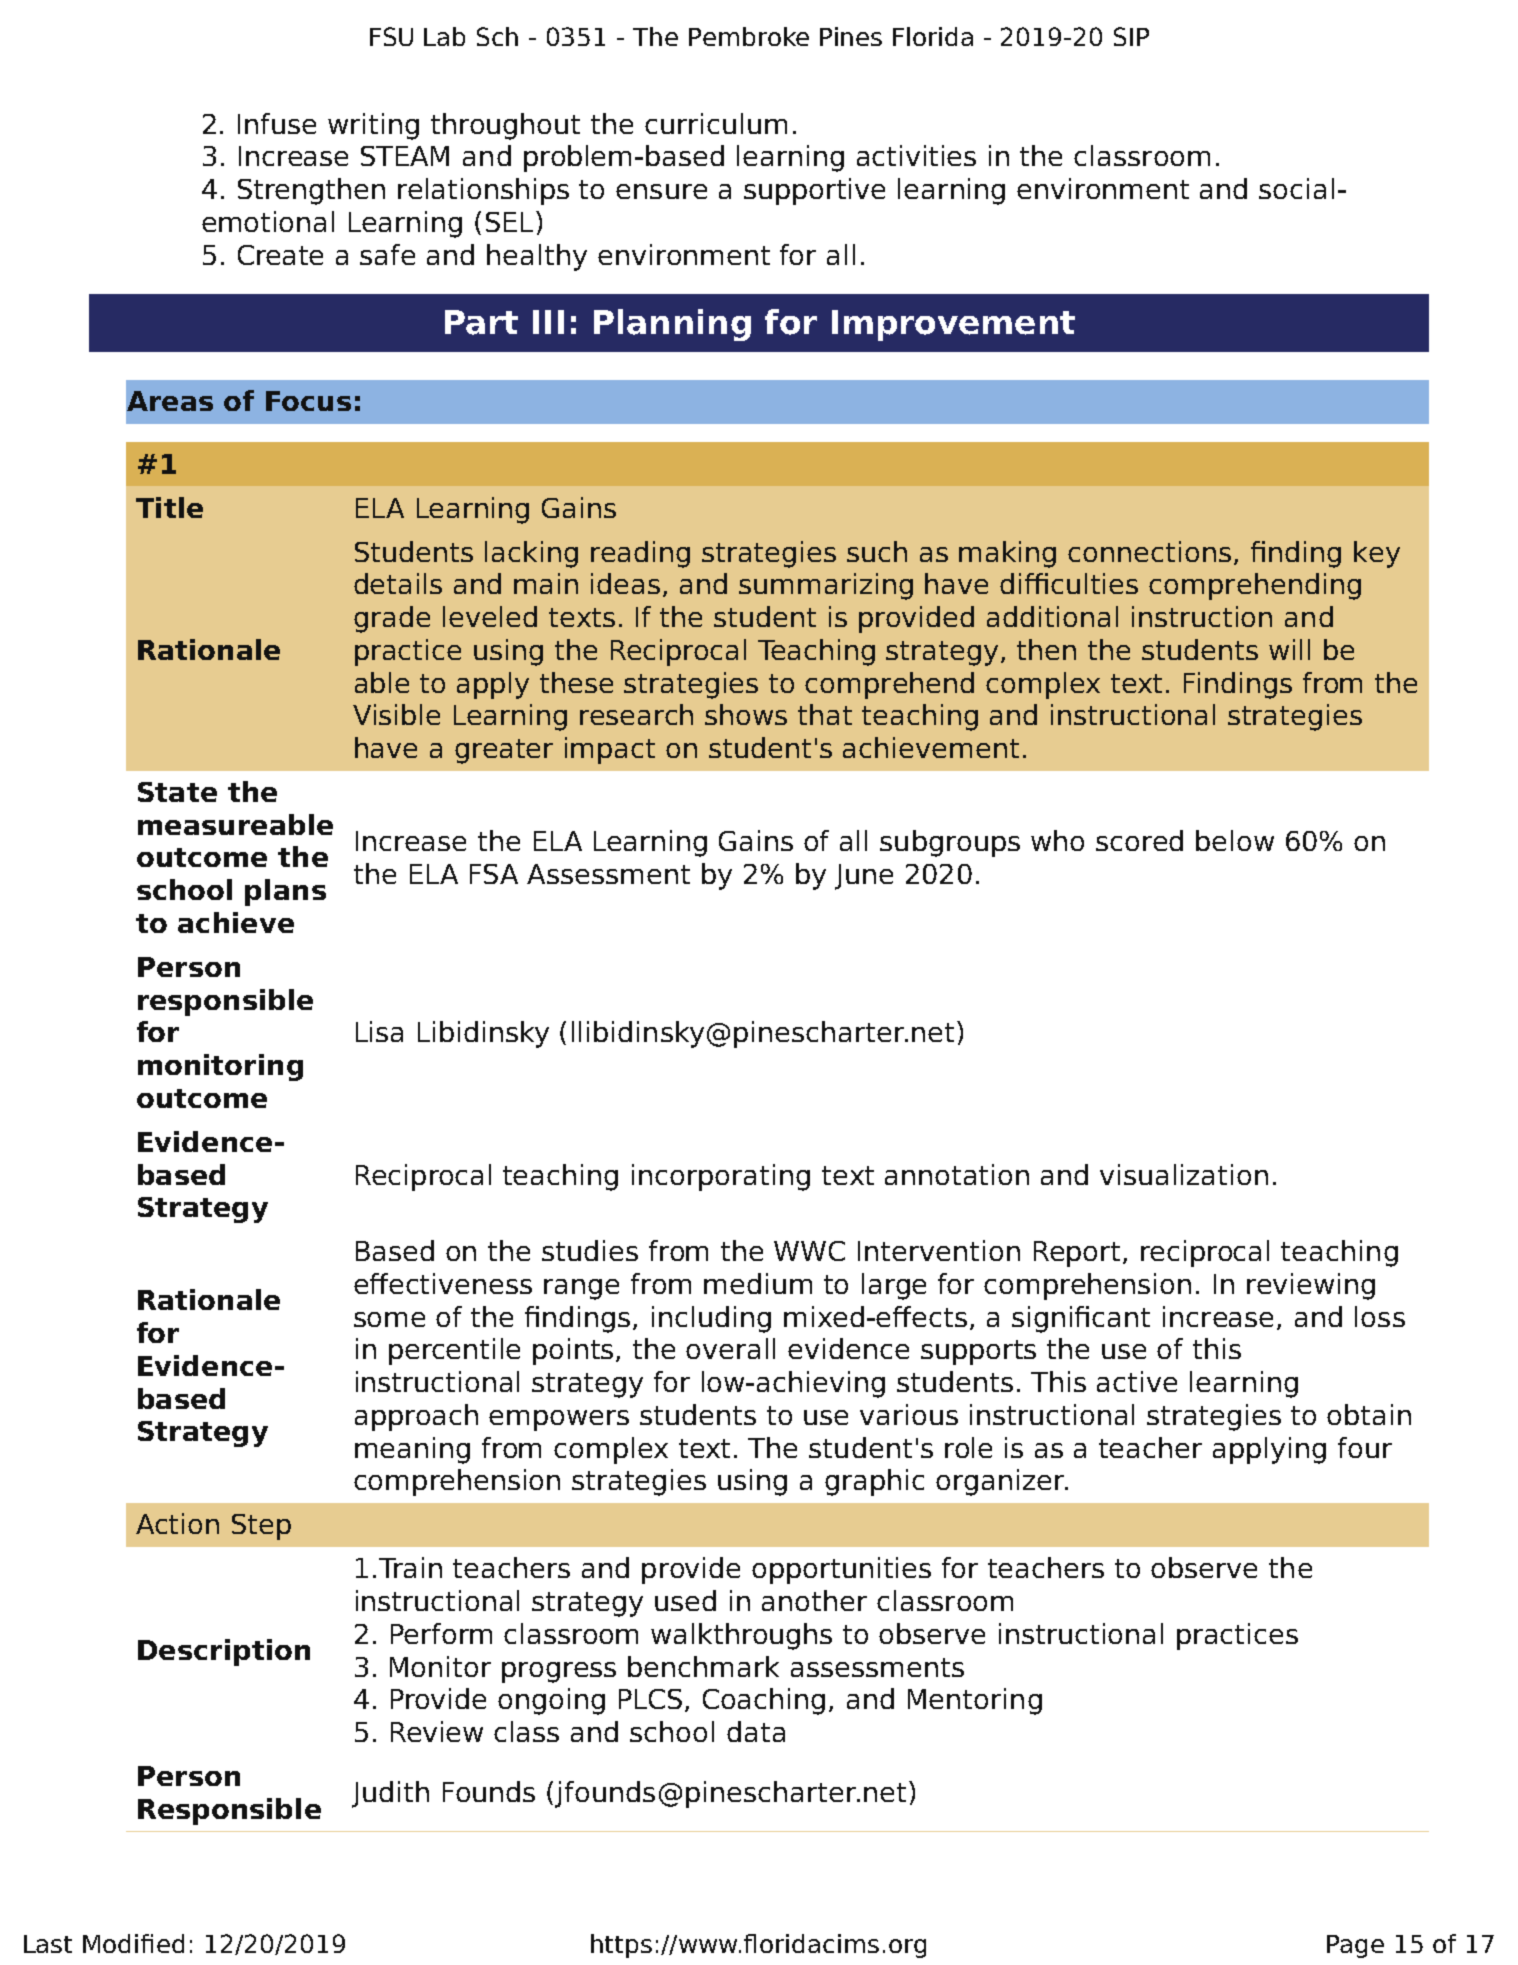 Image resolution: width=1518 pixels, height=1965 pixels. Describe the element at coordinates (864, 877) in the image. I see `June` at that location.
